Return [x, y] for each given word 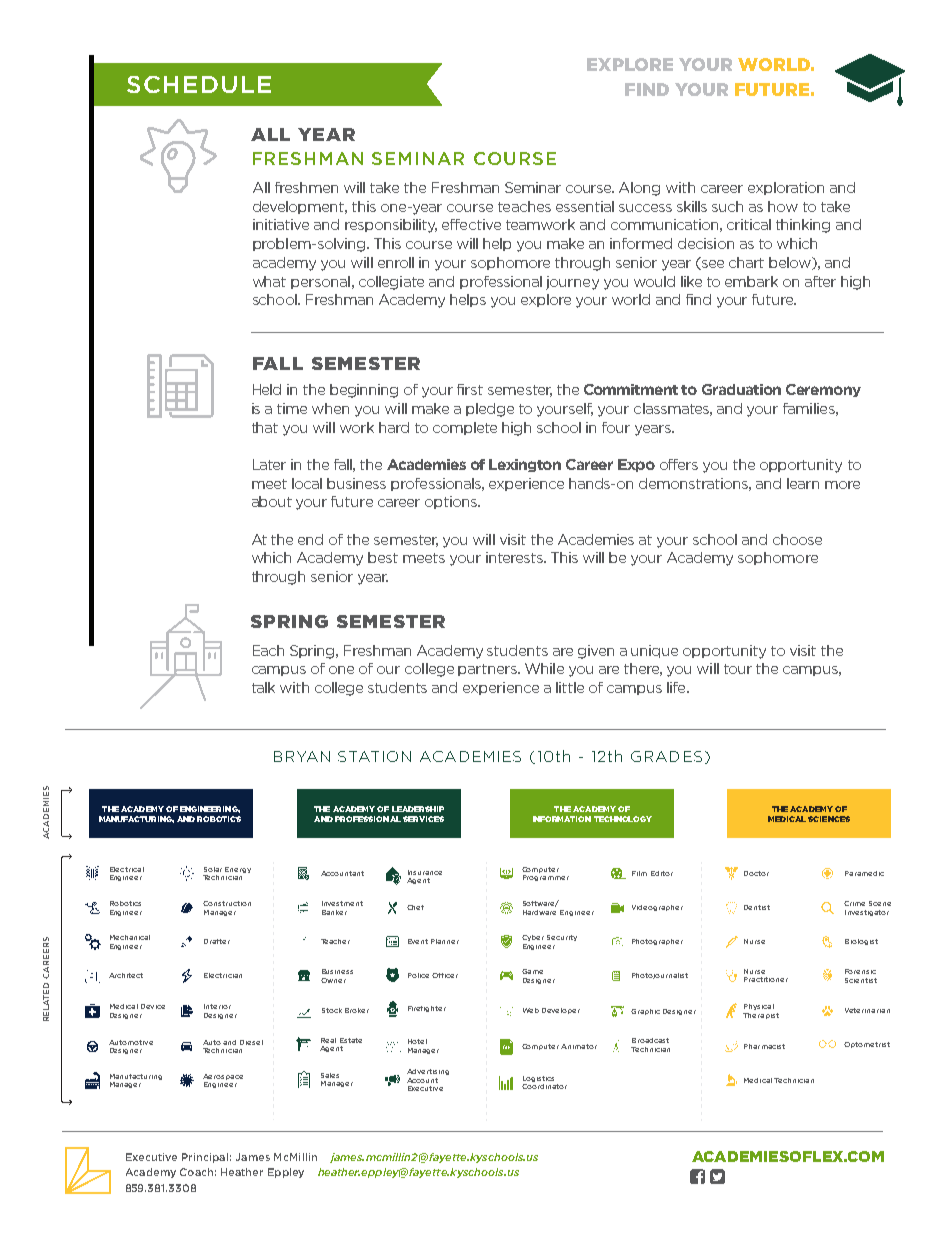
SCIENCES [829, 819]
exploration [786, 188]
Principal [205, 1158]
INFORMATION [562, 819]
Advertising [428, 1072]
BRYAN [302, 756]
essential [585, 206]
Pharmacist [764, 1046]
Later [269, 464]
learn [803, 483]
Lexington [525, 465]
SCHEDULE [199, 84]
